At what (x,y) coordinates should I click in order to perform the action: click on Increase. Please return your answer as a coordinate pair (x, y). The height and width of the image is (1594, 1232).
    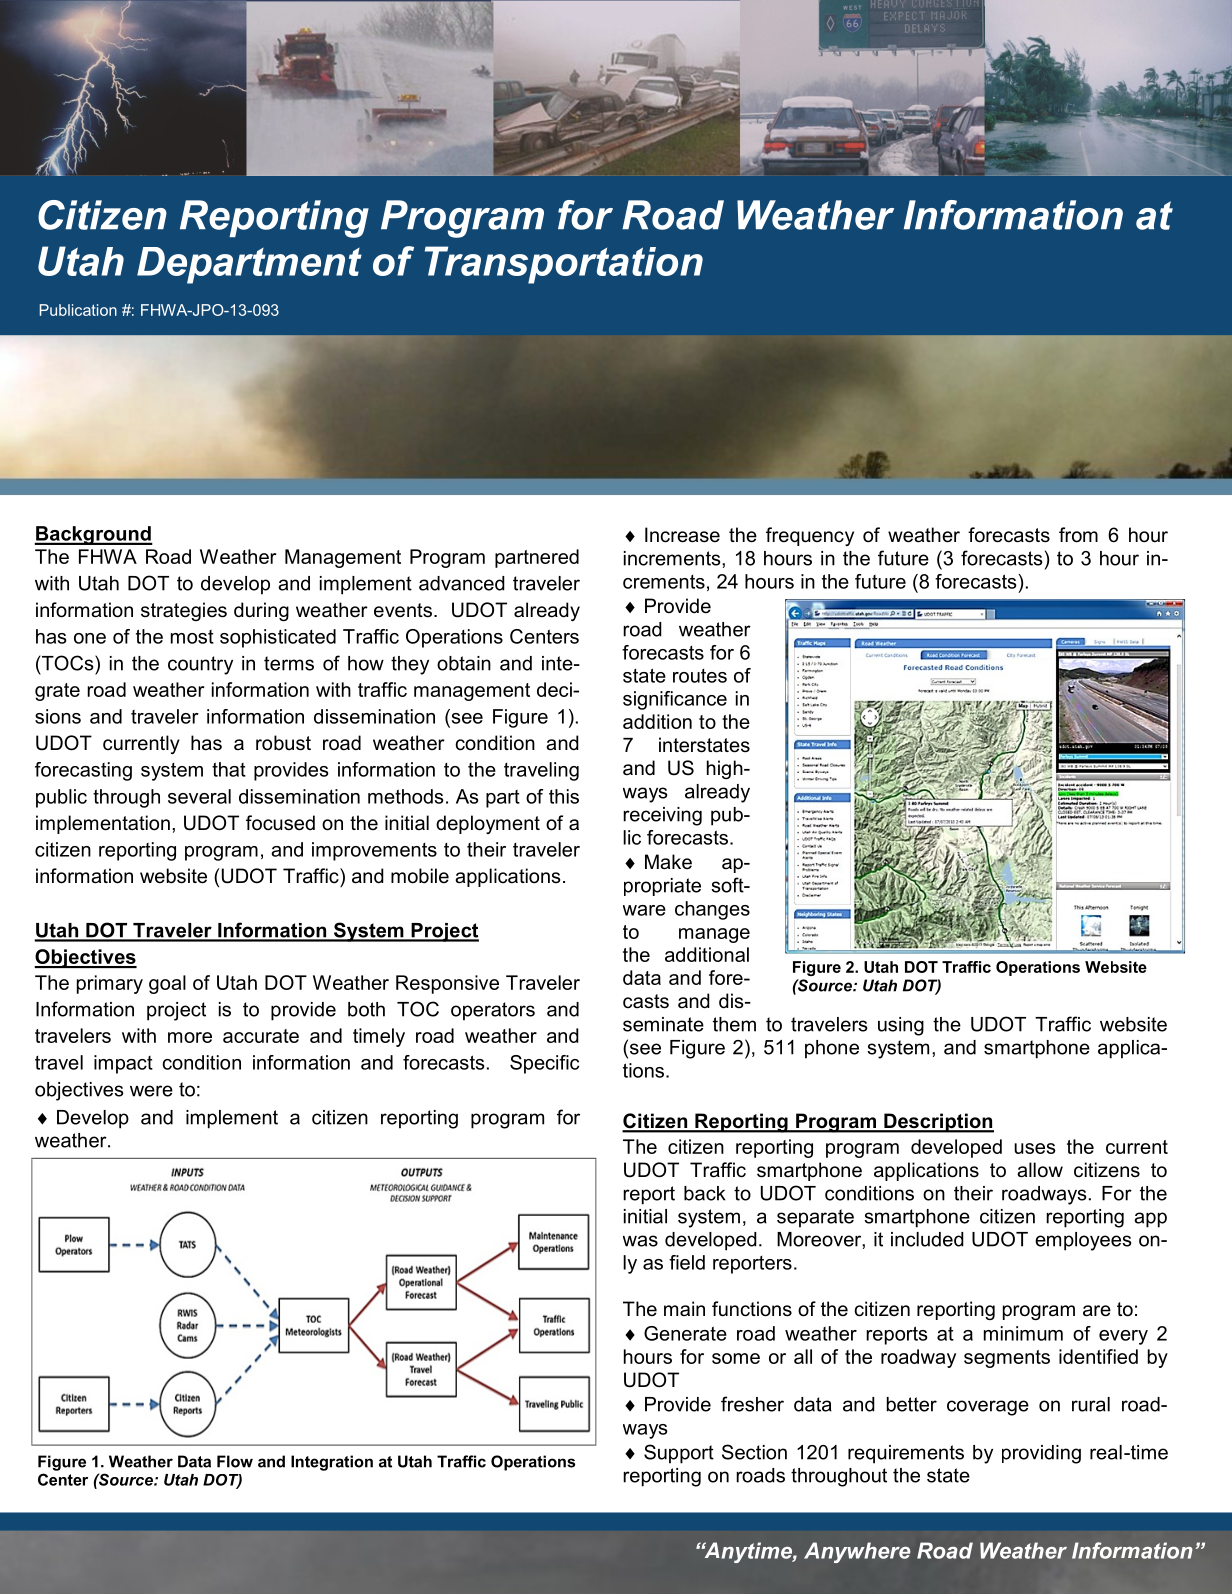
    Looking at the image, I should click on (682, 535).
